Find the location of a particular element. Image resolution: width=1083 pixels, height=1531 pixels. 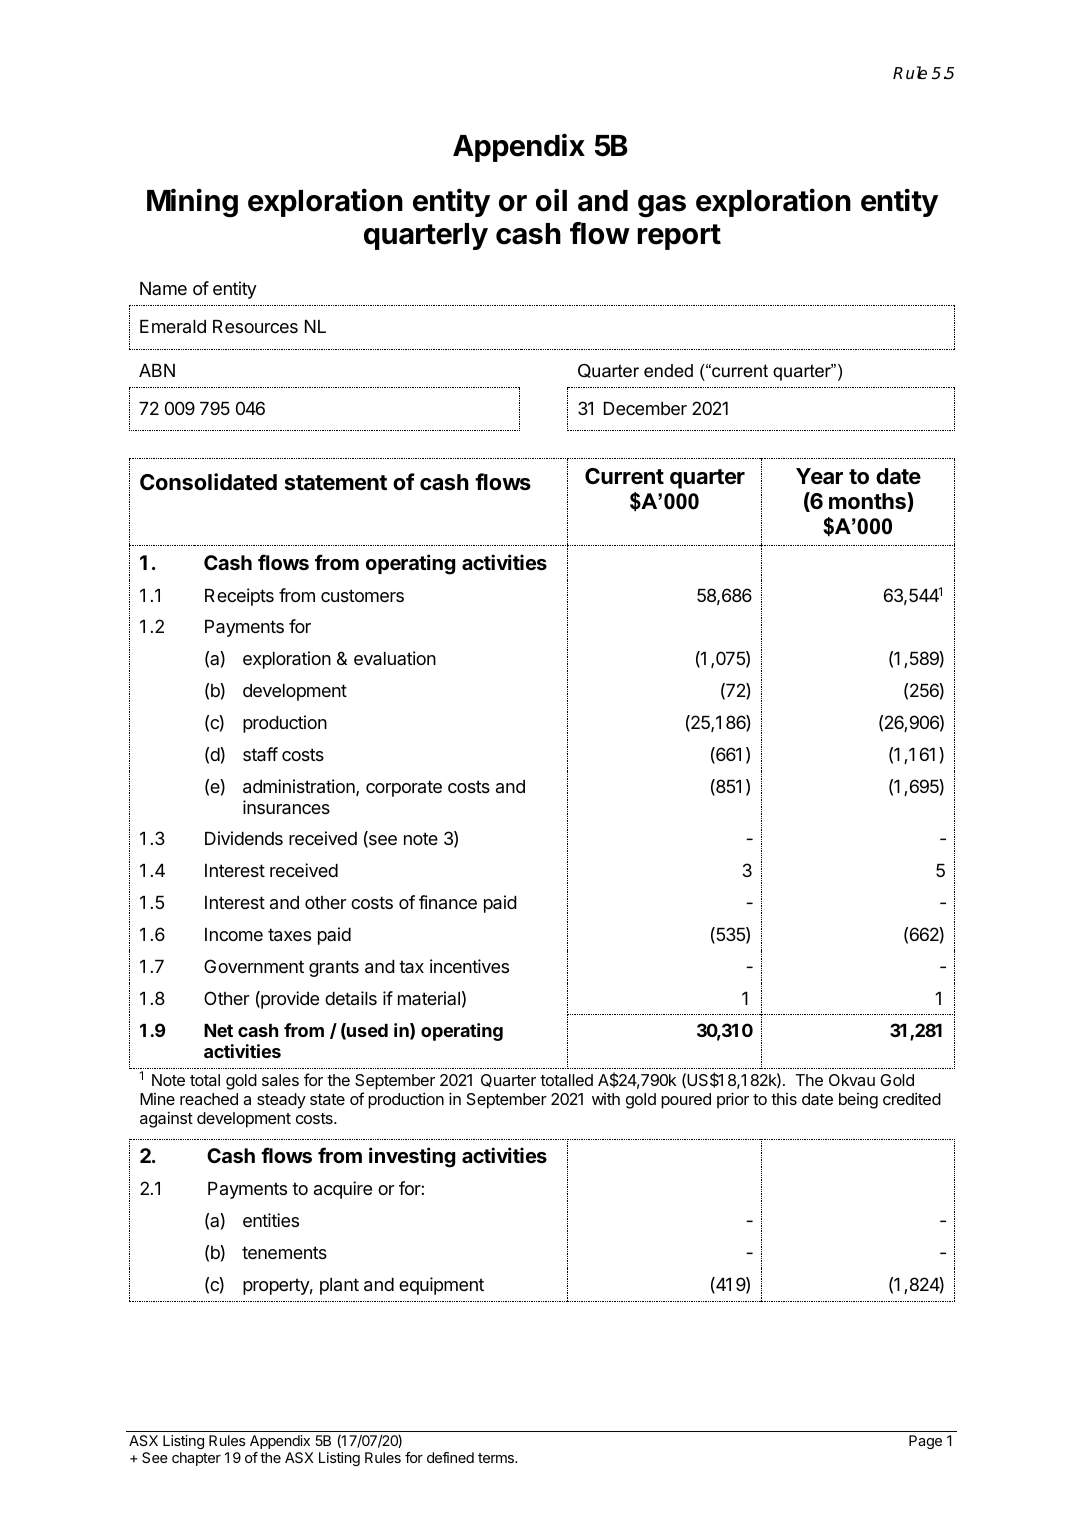

terms is located at coordinates (497, 1458).
